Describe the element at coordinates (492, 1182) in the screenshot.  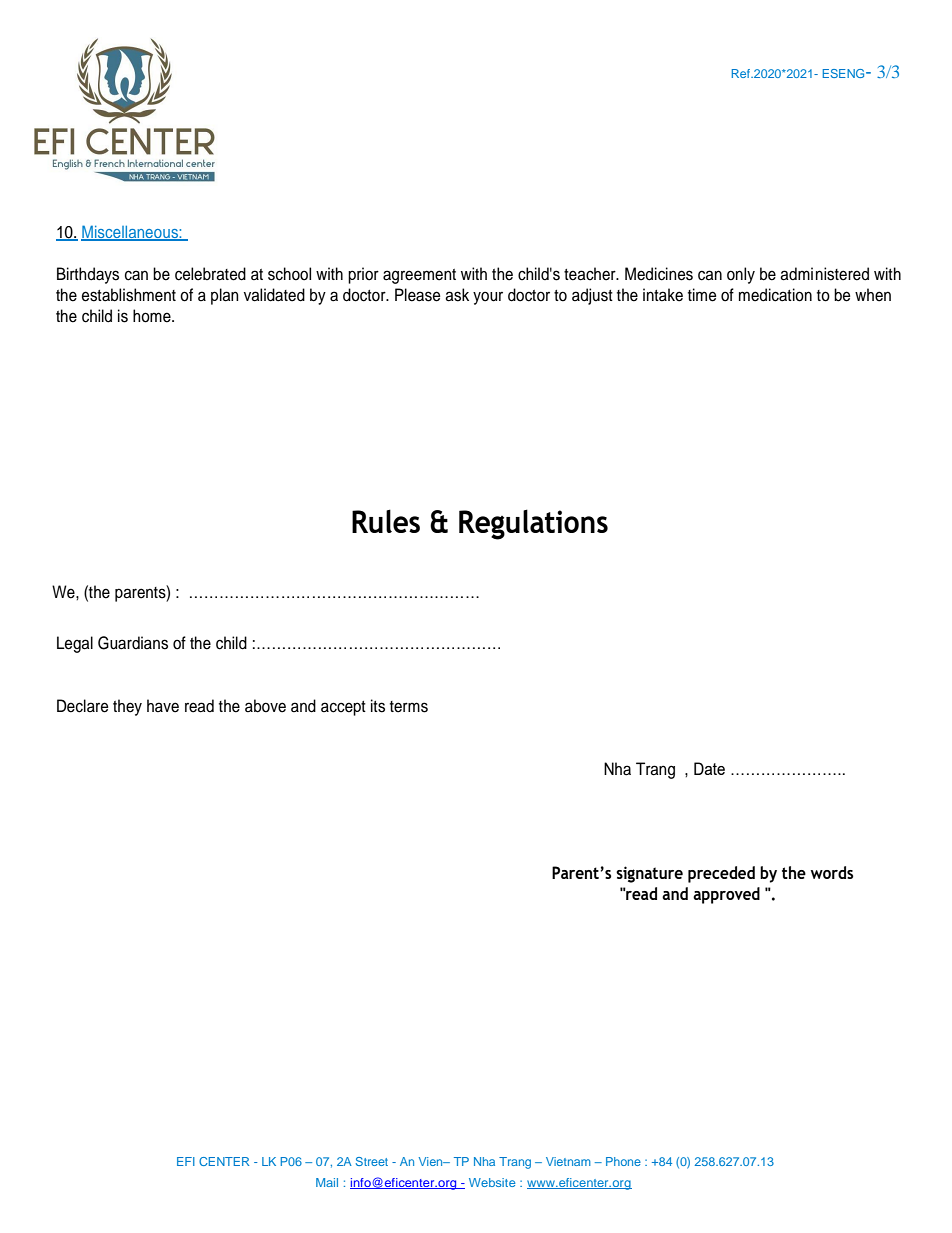
I see `Website` at that location.
